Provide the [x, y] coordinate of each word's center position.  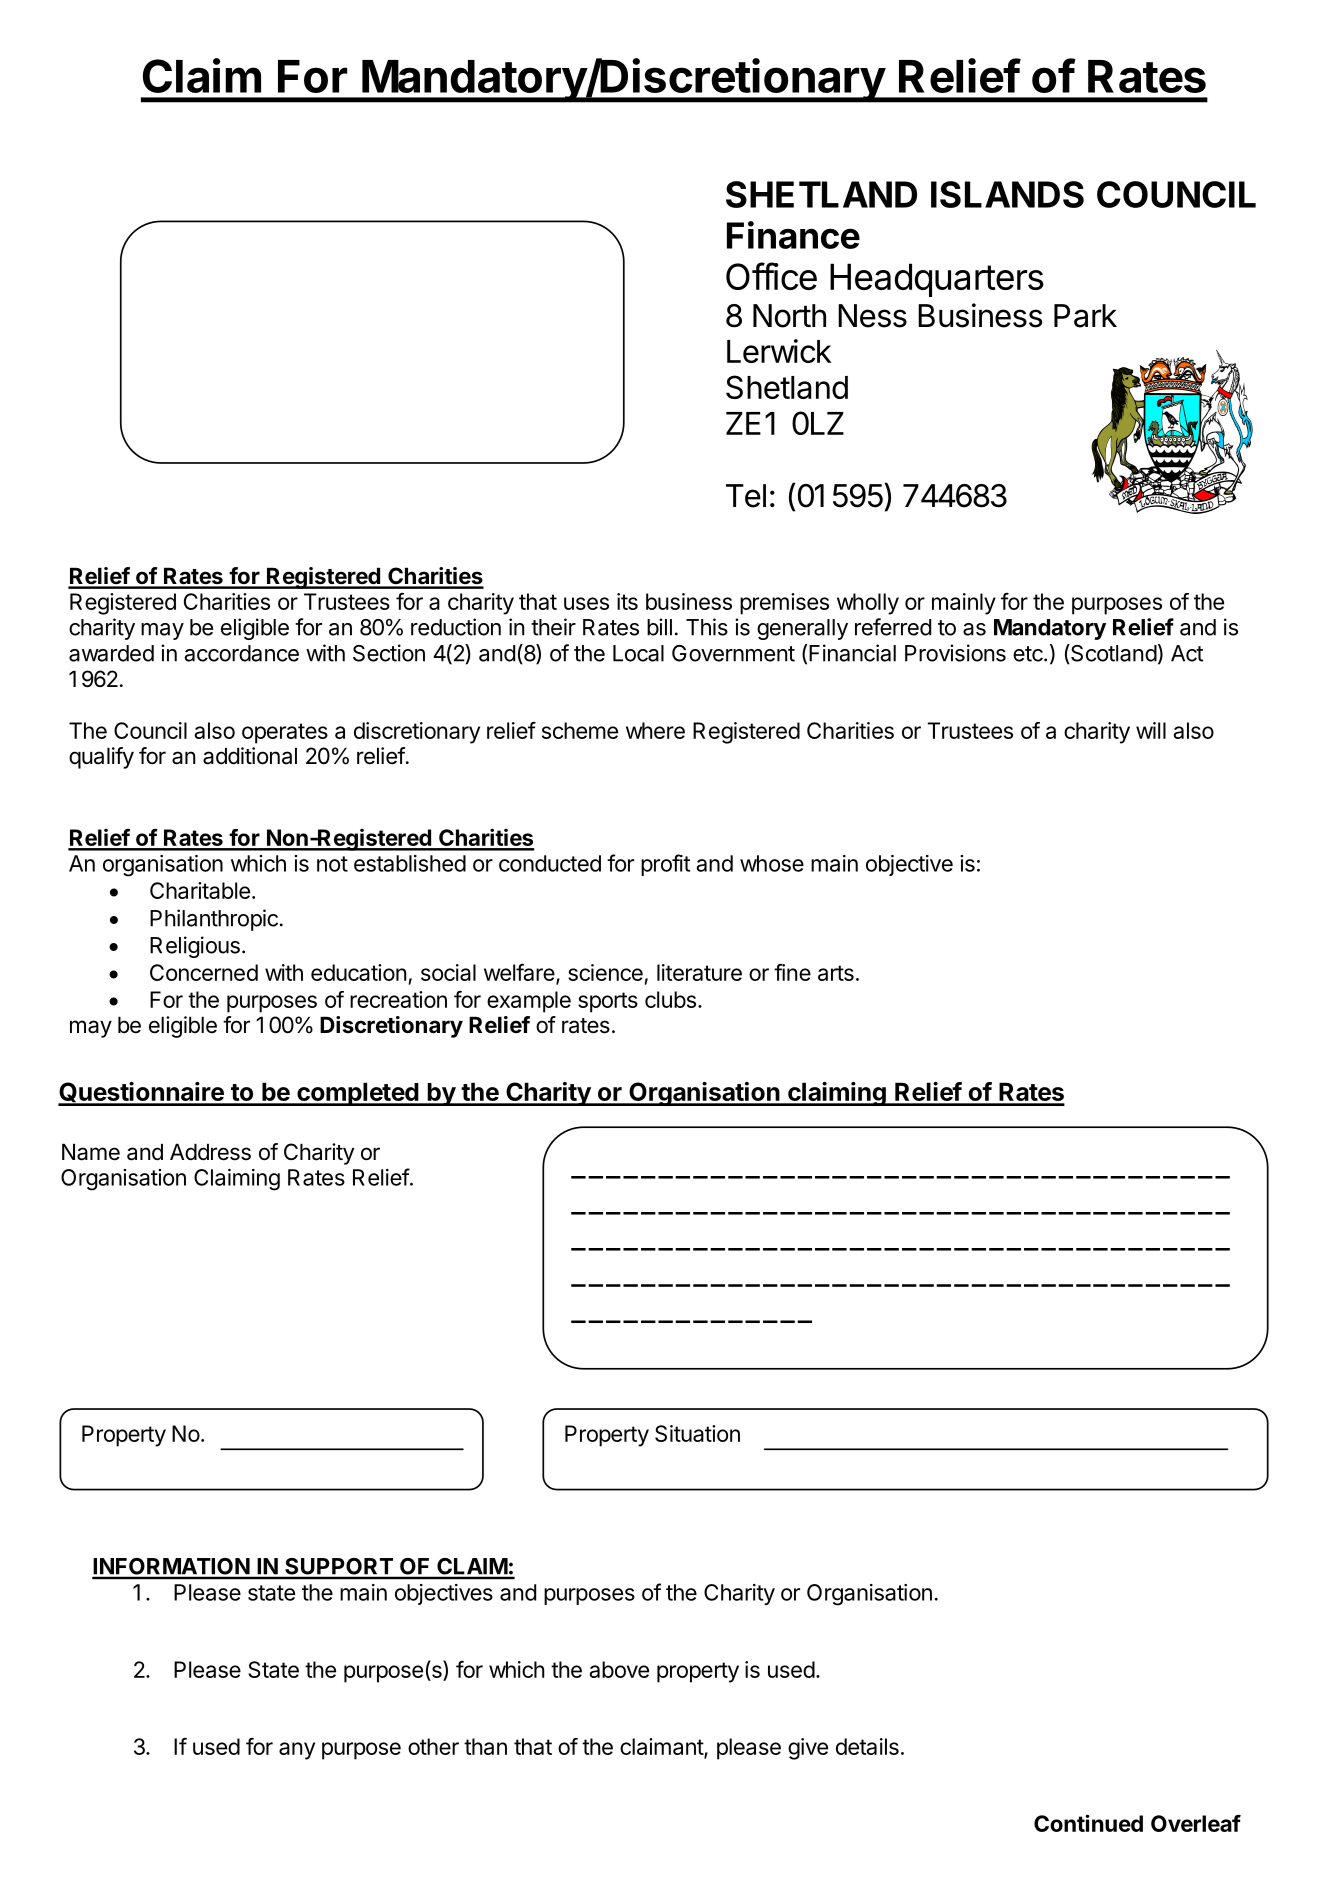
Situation [697, 1433]
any [297, 1751]
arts [836, 973]
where [655, 730]
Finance [793, 235]
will [1151, 730]
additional [250, 756]
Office [771, 276]
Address [210, 1152]
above [619, 1669]
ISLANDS [1007, 194]
